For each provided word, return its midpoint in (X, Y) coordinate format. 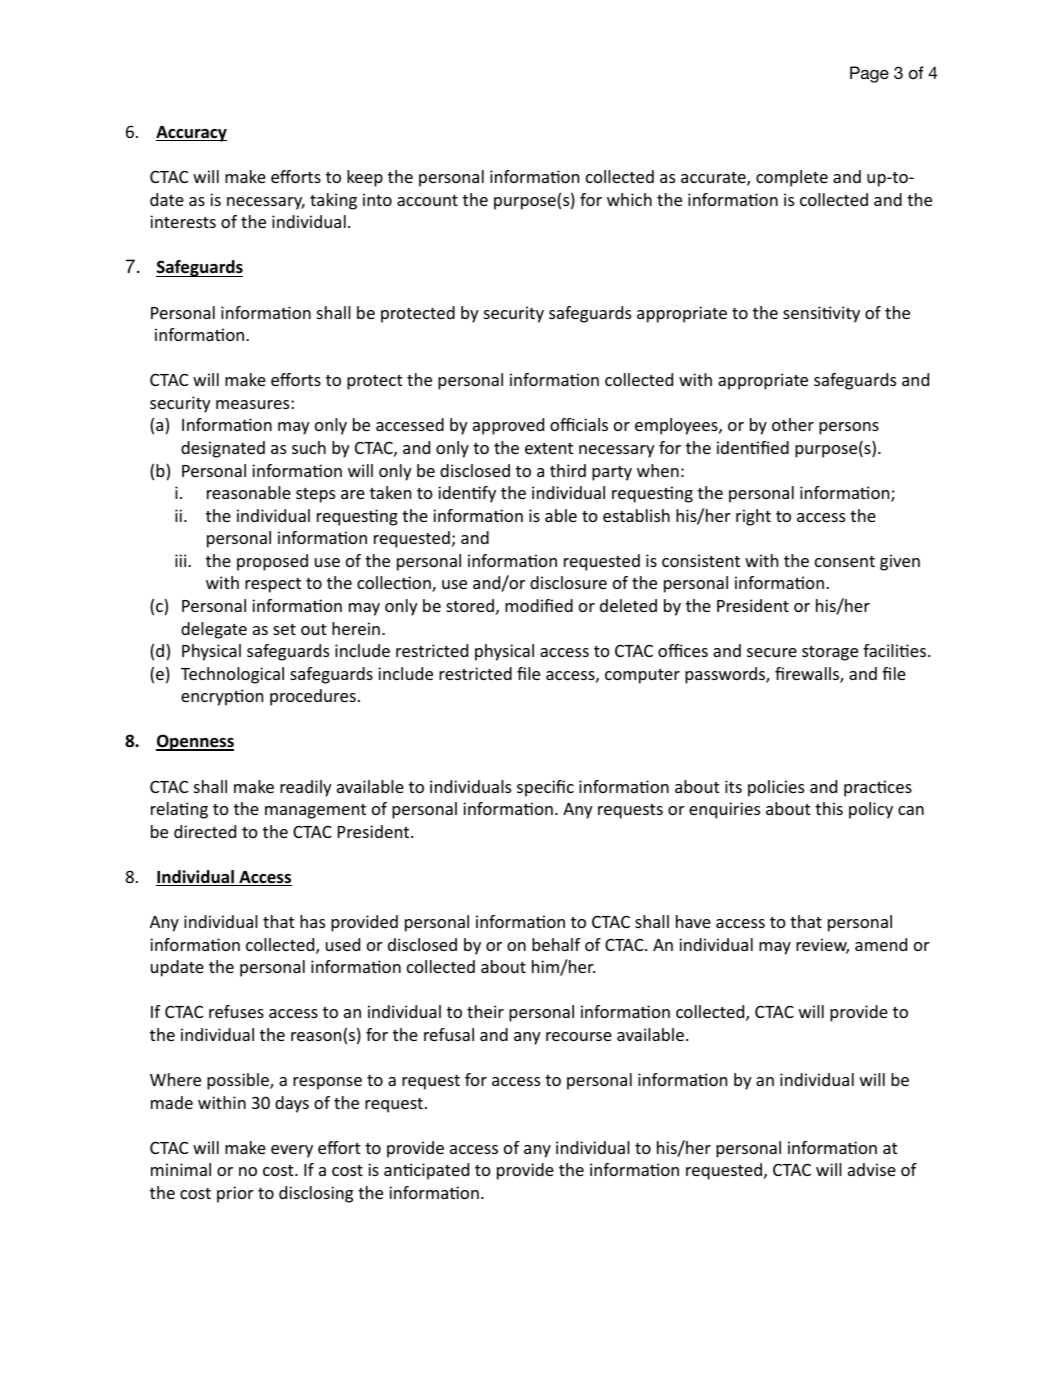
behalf (556, 944)
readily (306, 788)
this (829, 808)
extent (549, 448)
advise (872, 1169)
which (629, 199)
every (292, 1151)
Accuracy (191, 134)
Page (869, 74)
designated (223, 449)
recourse (579, 1036)
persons (849, 428)
